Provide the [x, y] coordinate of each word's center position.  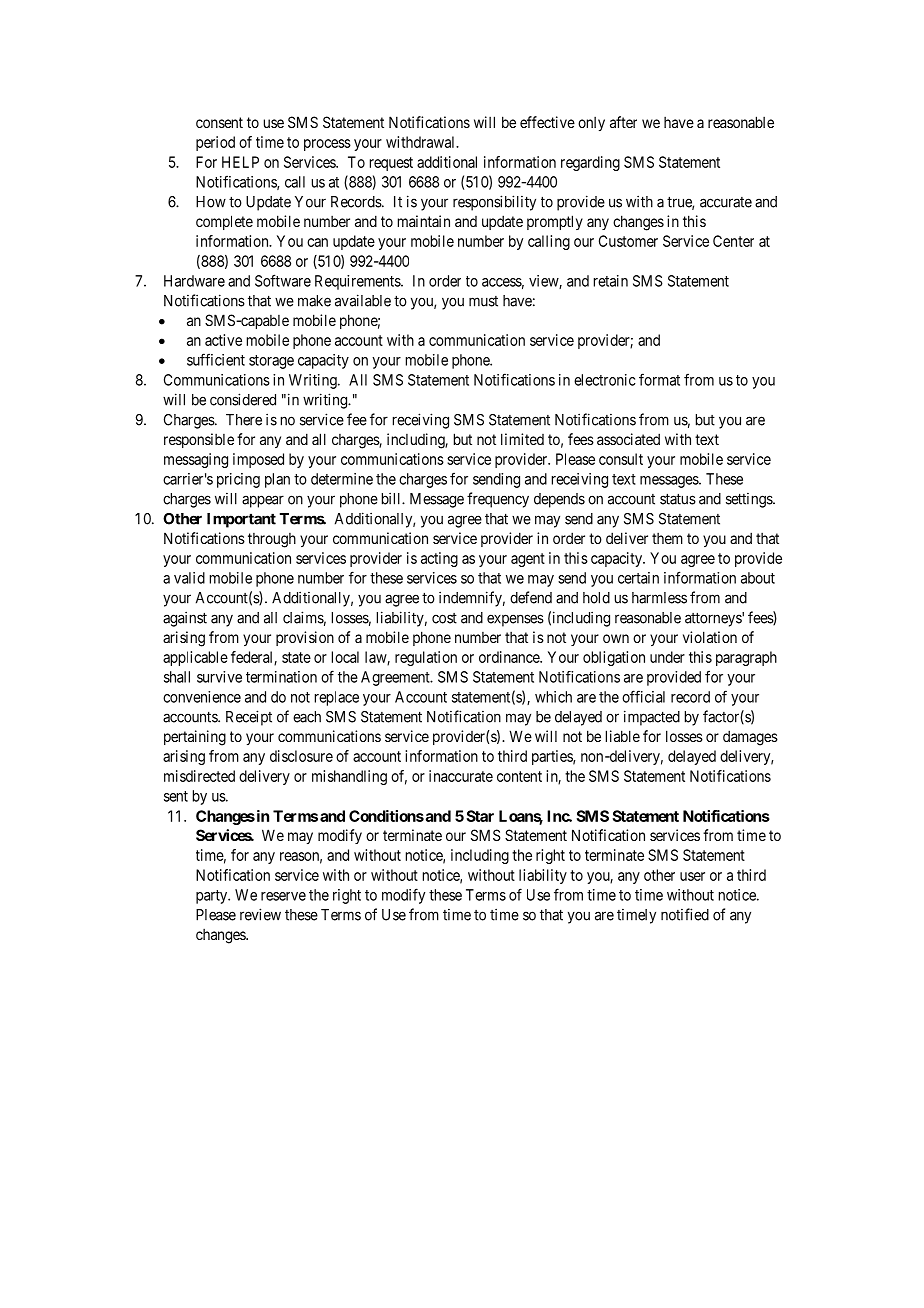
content [519, 776]
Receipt [249, 718]
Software [283, 280]
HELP [240, 162]
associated [628, 439]
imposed [258, 460]
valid [189, 578]
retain [611, 281]
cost [444, 618]
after [623, 122]
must [483, 301]
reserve [283, 896]
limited [522, 439]
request [391, 164]
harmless [659, 598]
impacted [652, 718]
